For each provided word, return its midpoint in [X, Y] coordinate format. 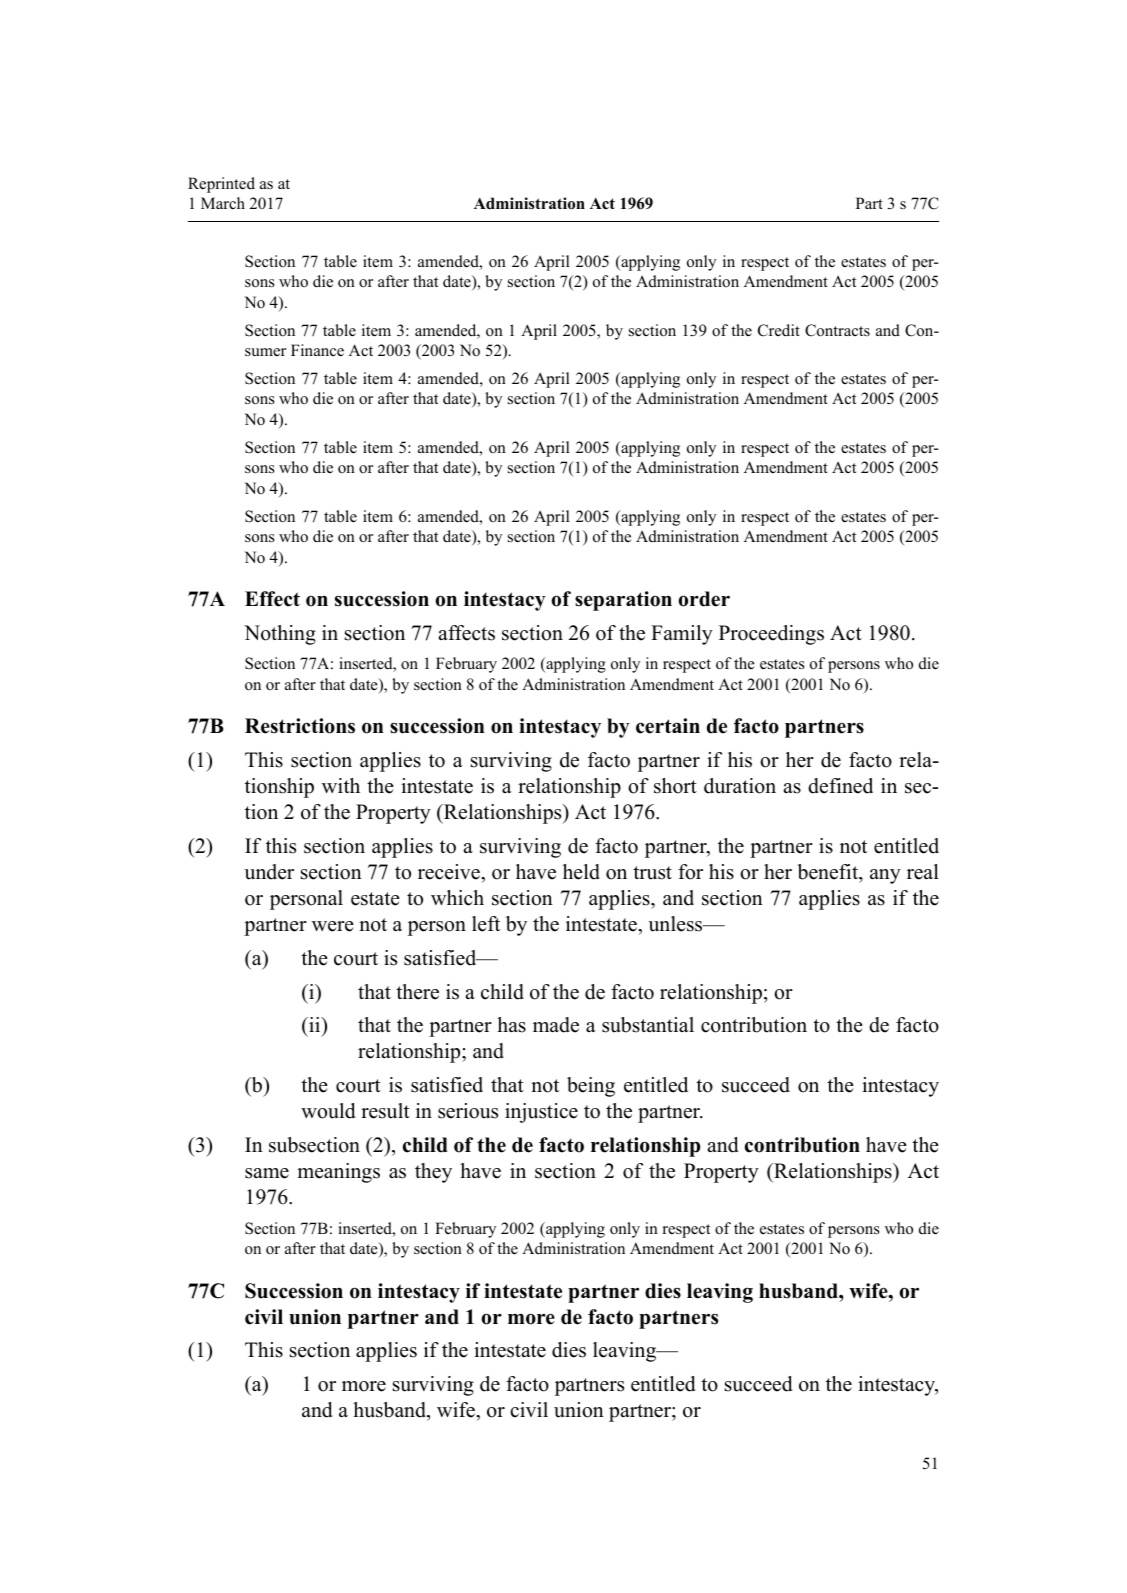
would [328, 1111]
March [223, 203]
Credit [779, 330]
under [269, 872]
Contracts [837, 330]
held [581, 872]
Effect [272, 599]
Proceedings [771, 635]
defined [840, 786]
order [704, 599]
